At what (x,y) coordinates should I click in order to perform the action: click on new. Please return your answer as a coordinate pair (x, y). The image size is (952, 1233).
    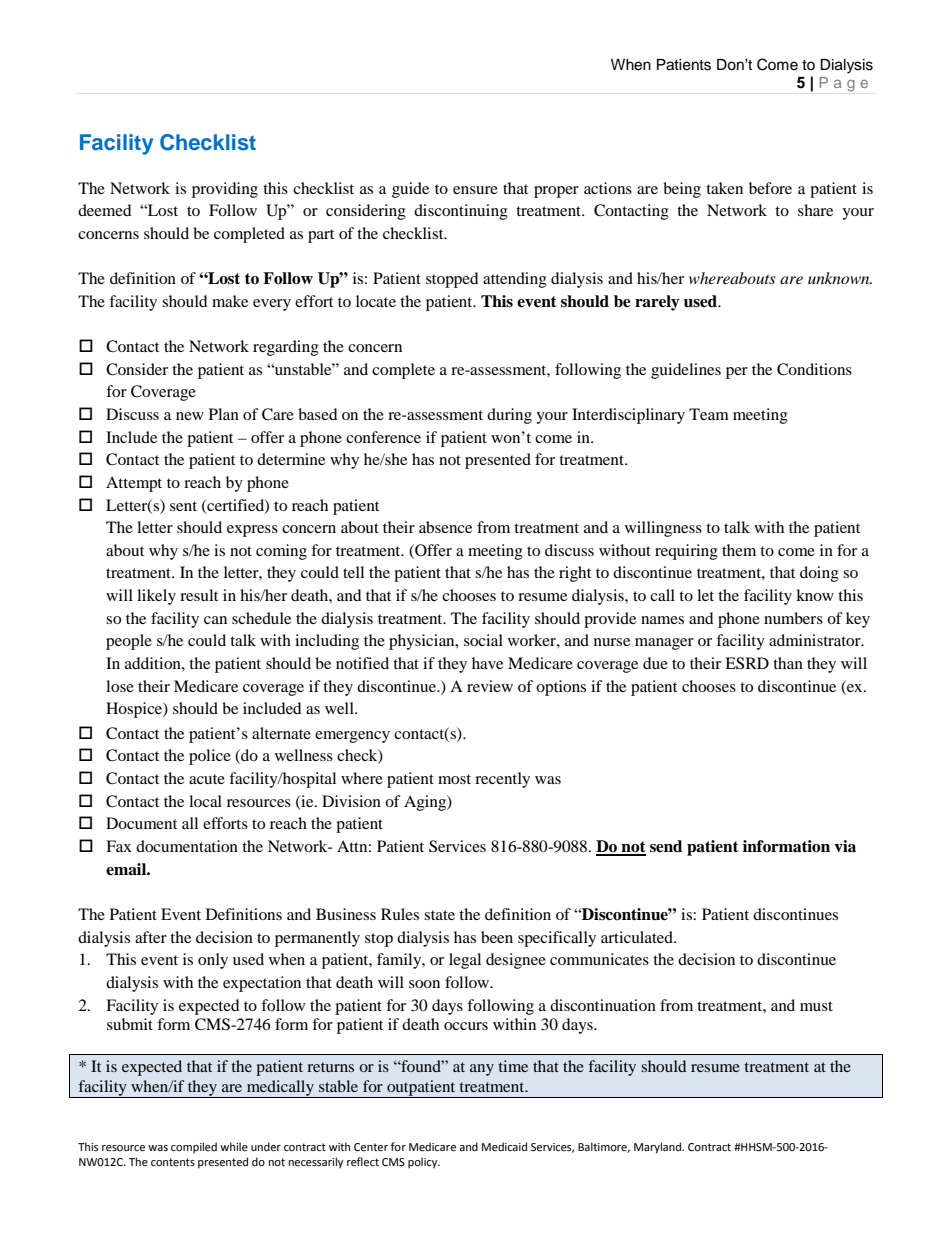
    Looking at the image, I should click on (190, 416).
